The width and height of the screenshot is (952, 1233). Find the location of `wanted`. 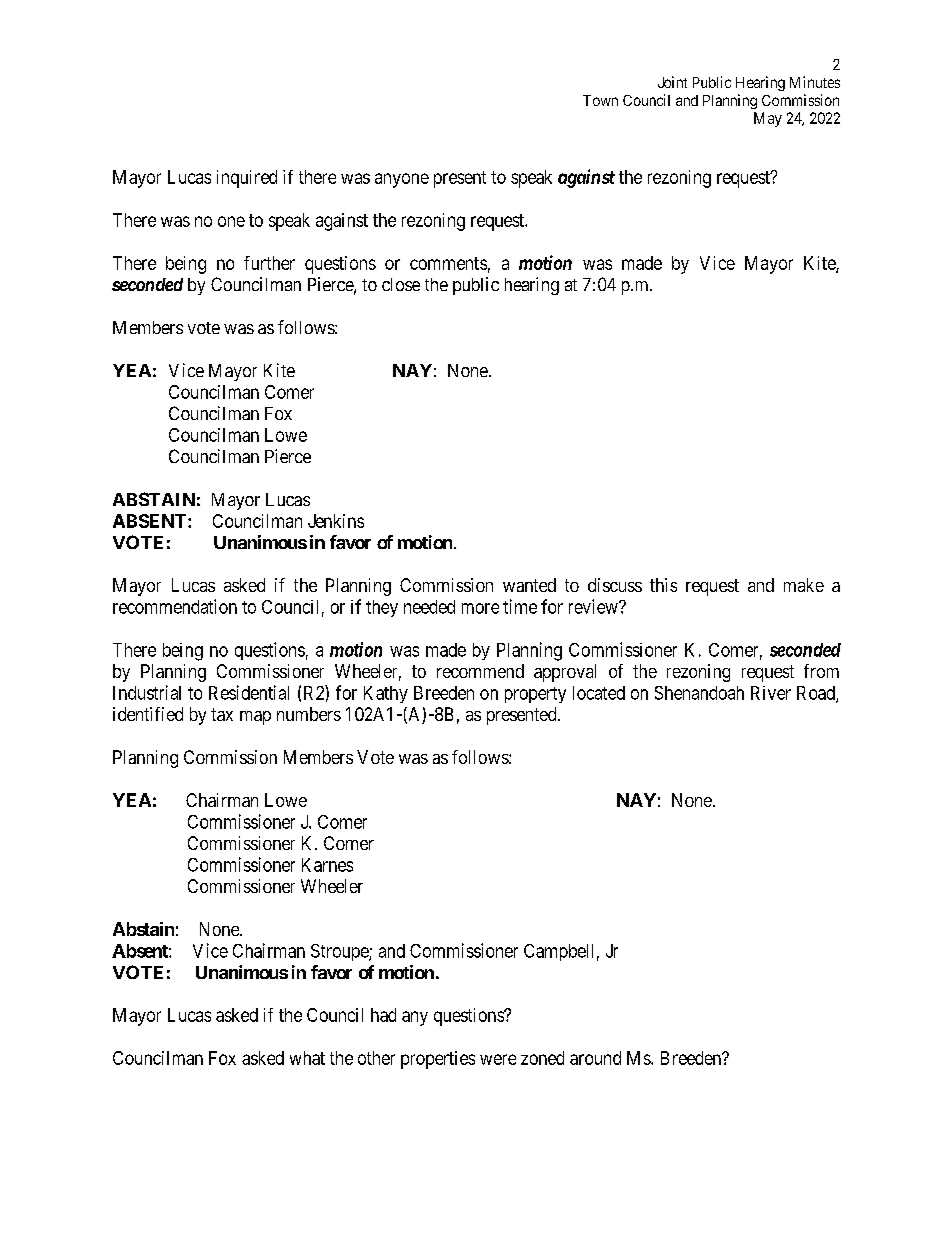

wanted is located at coordinates (529, 585).
